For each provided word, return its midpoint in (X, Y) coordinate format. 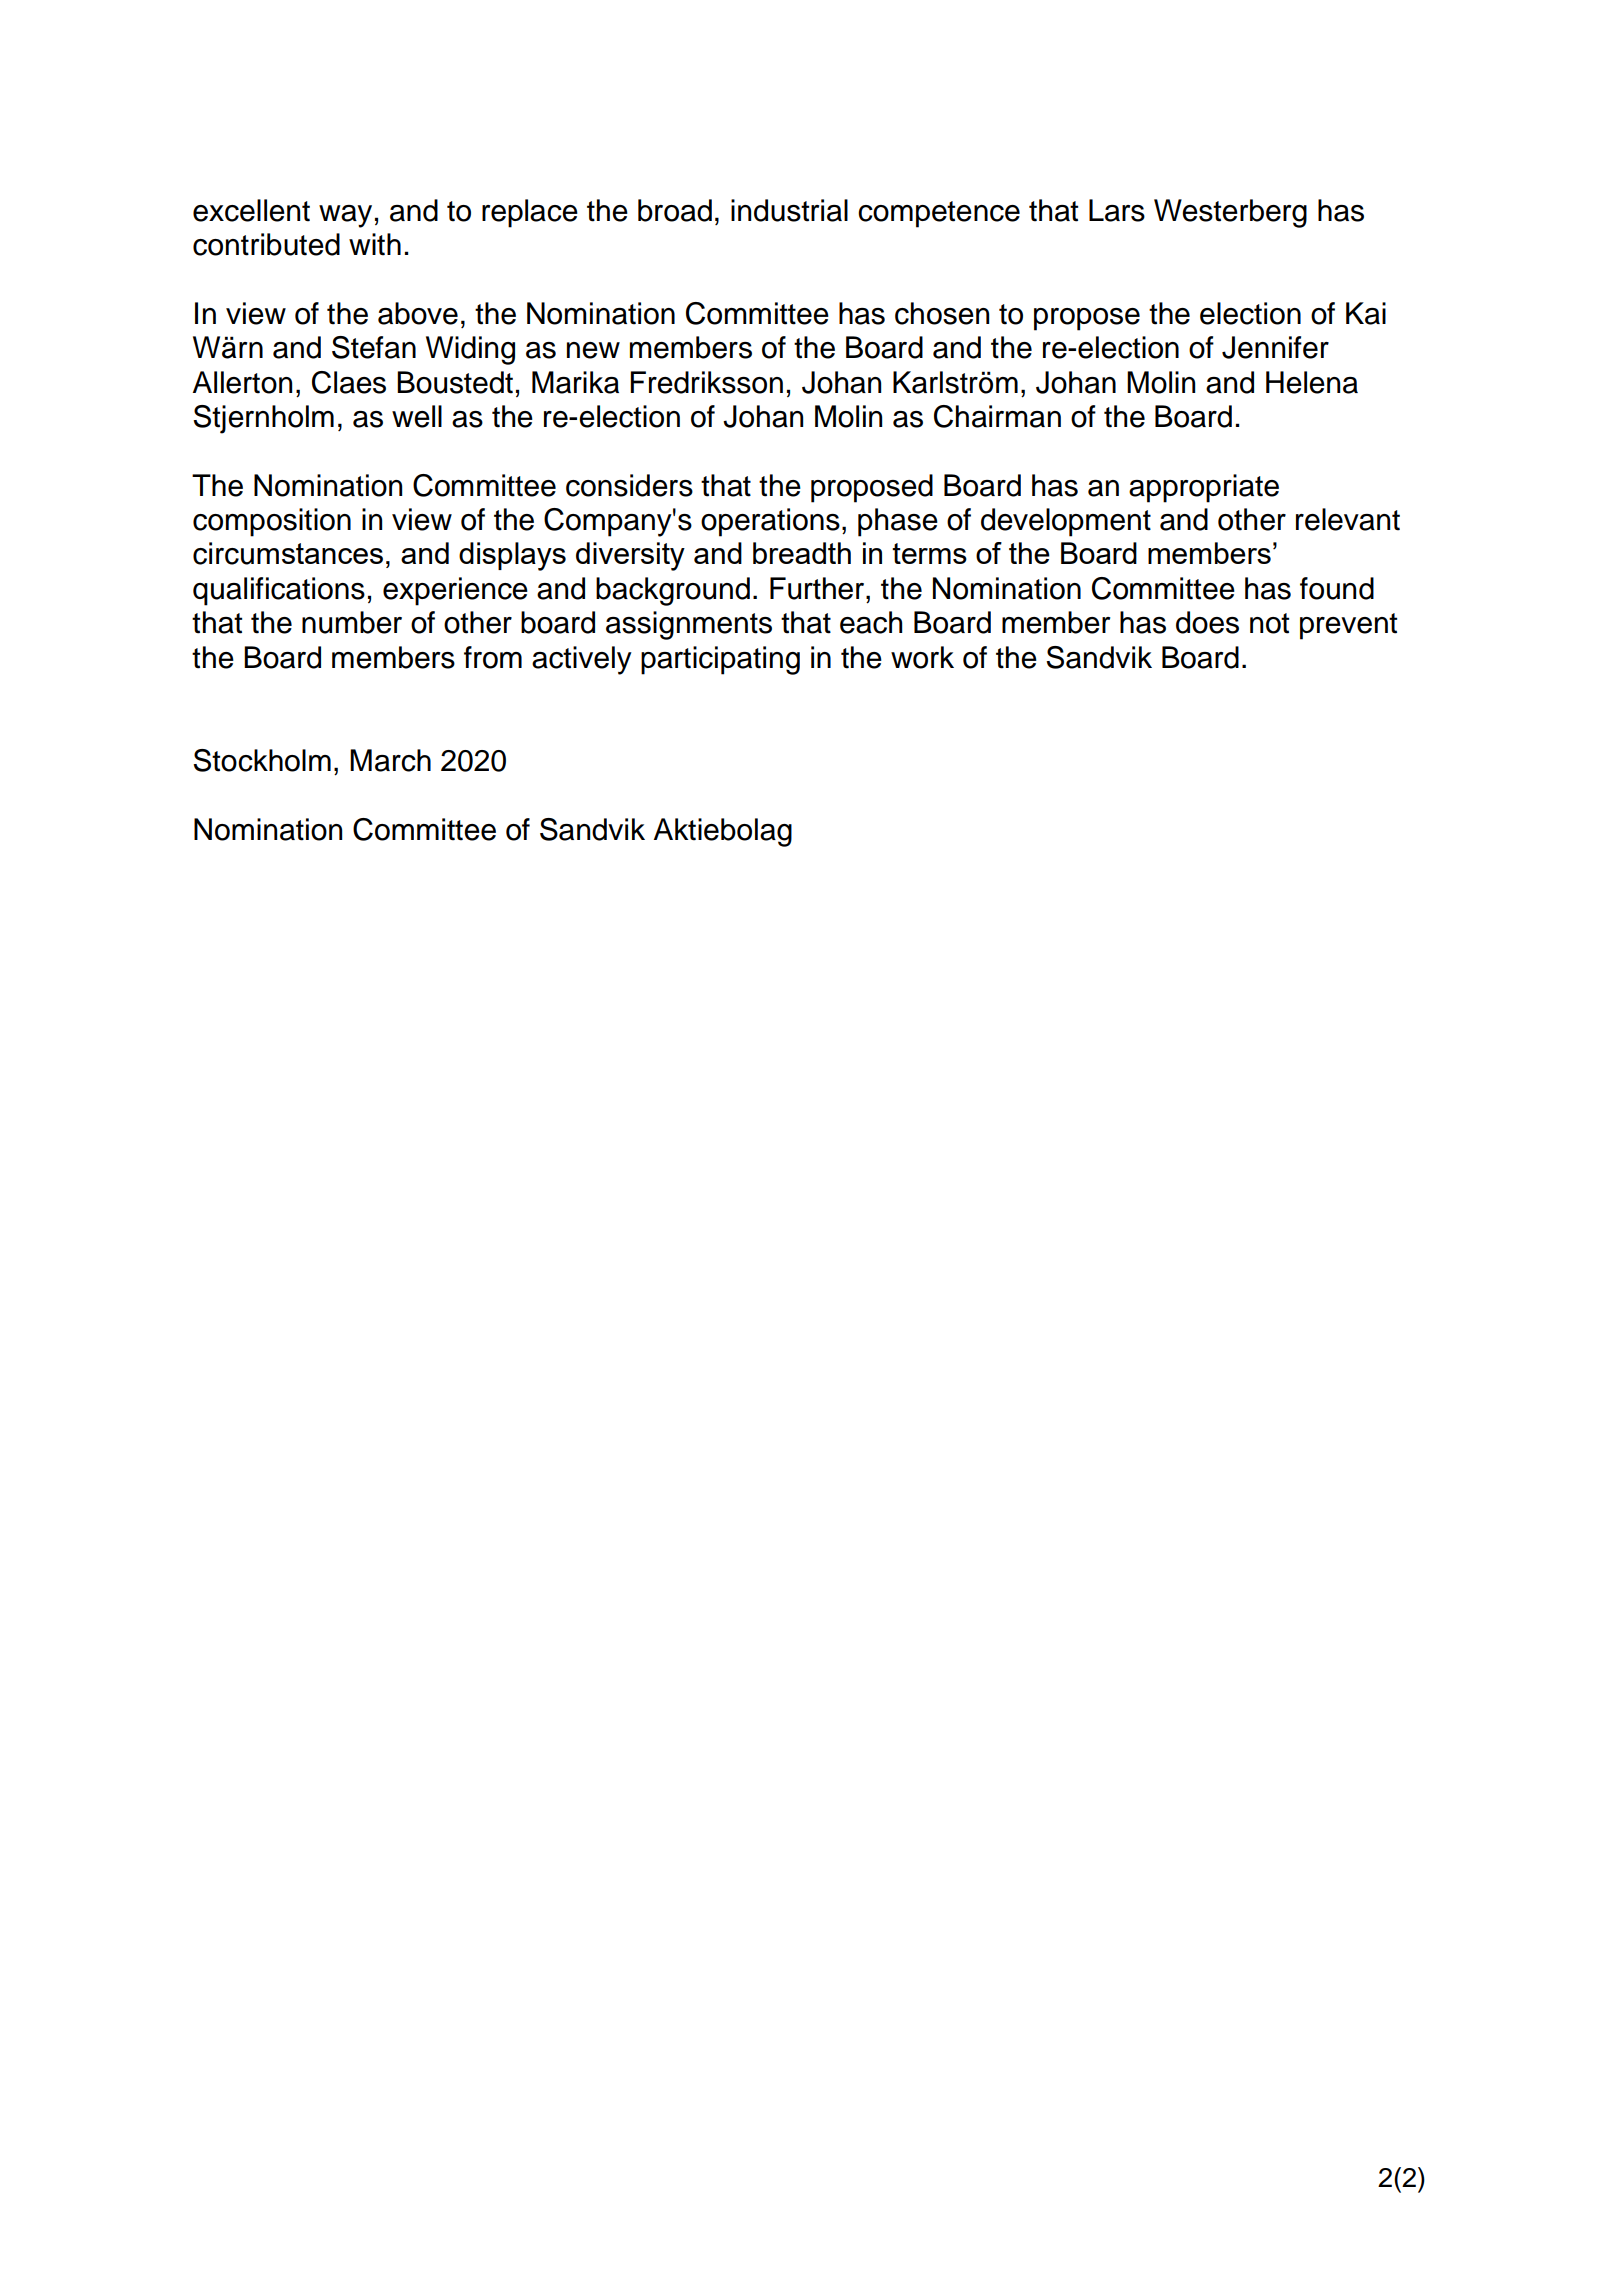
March (390, 760)
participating (720, 660)
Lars (1117, 210)
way (345, 216)
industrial (789, 210)
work (922, 657)
